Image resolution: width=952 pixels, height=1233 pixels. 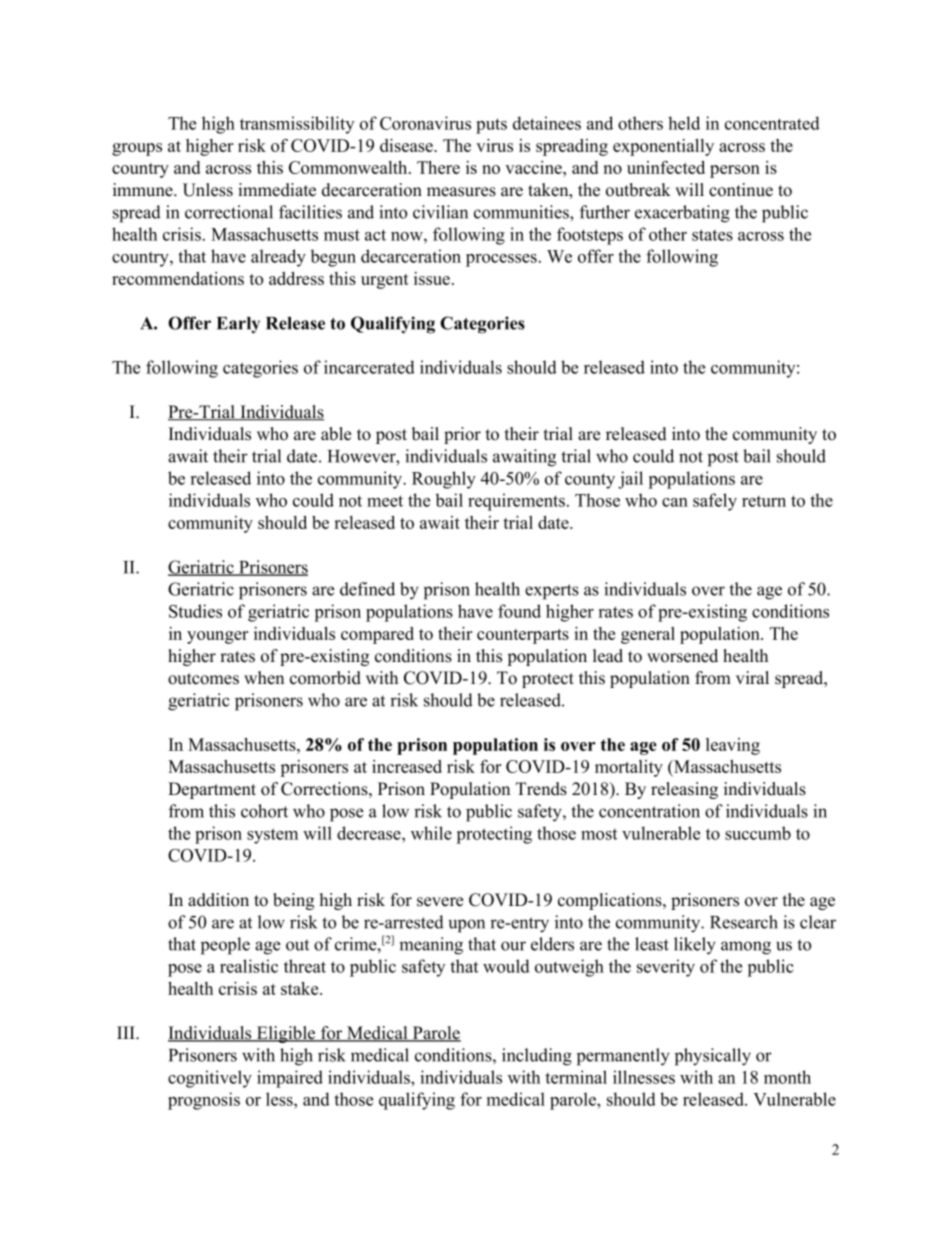 What do you see at coordinates (210, 1079) in the image?
I see `cognitively` at bounding box center [210, 1079].
